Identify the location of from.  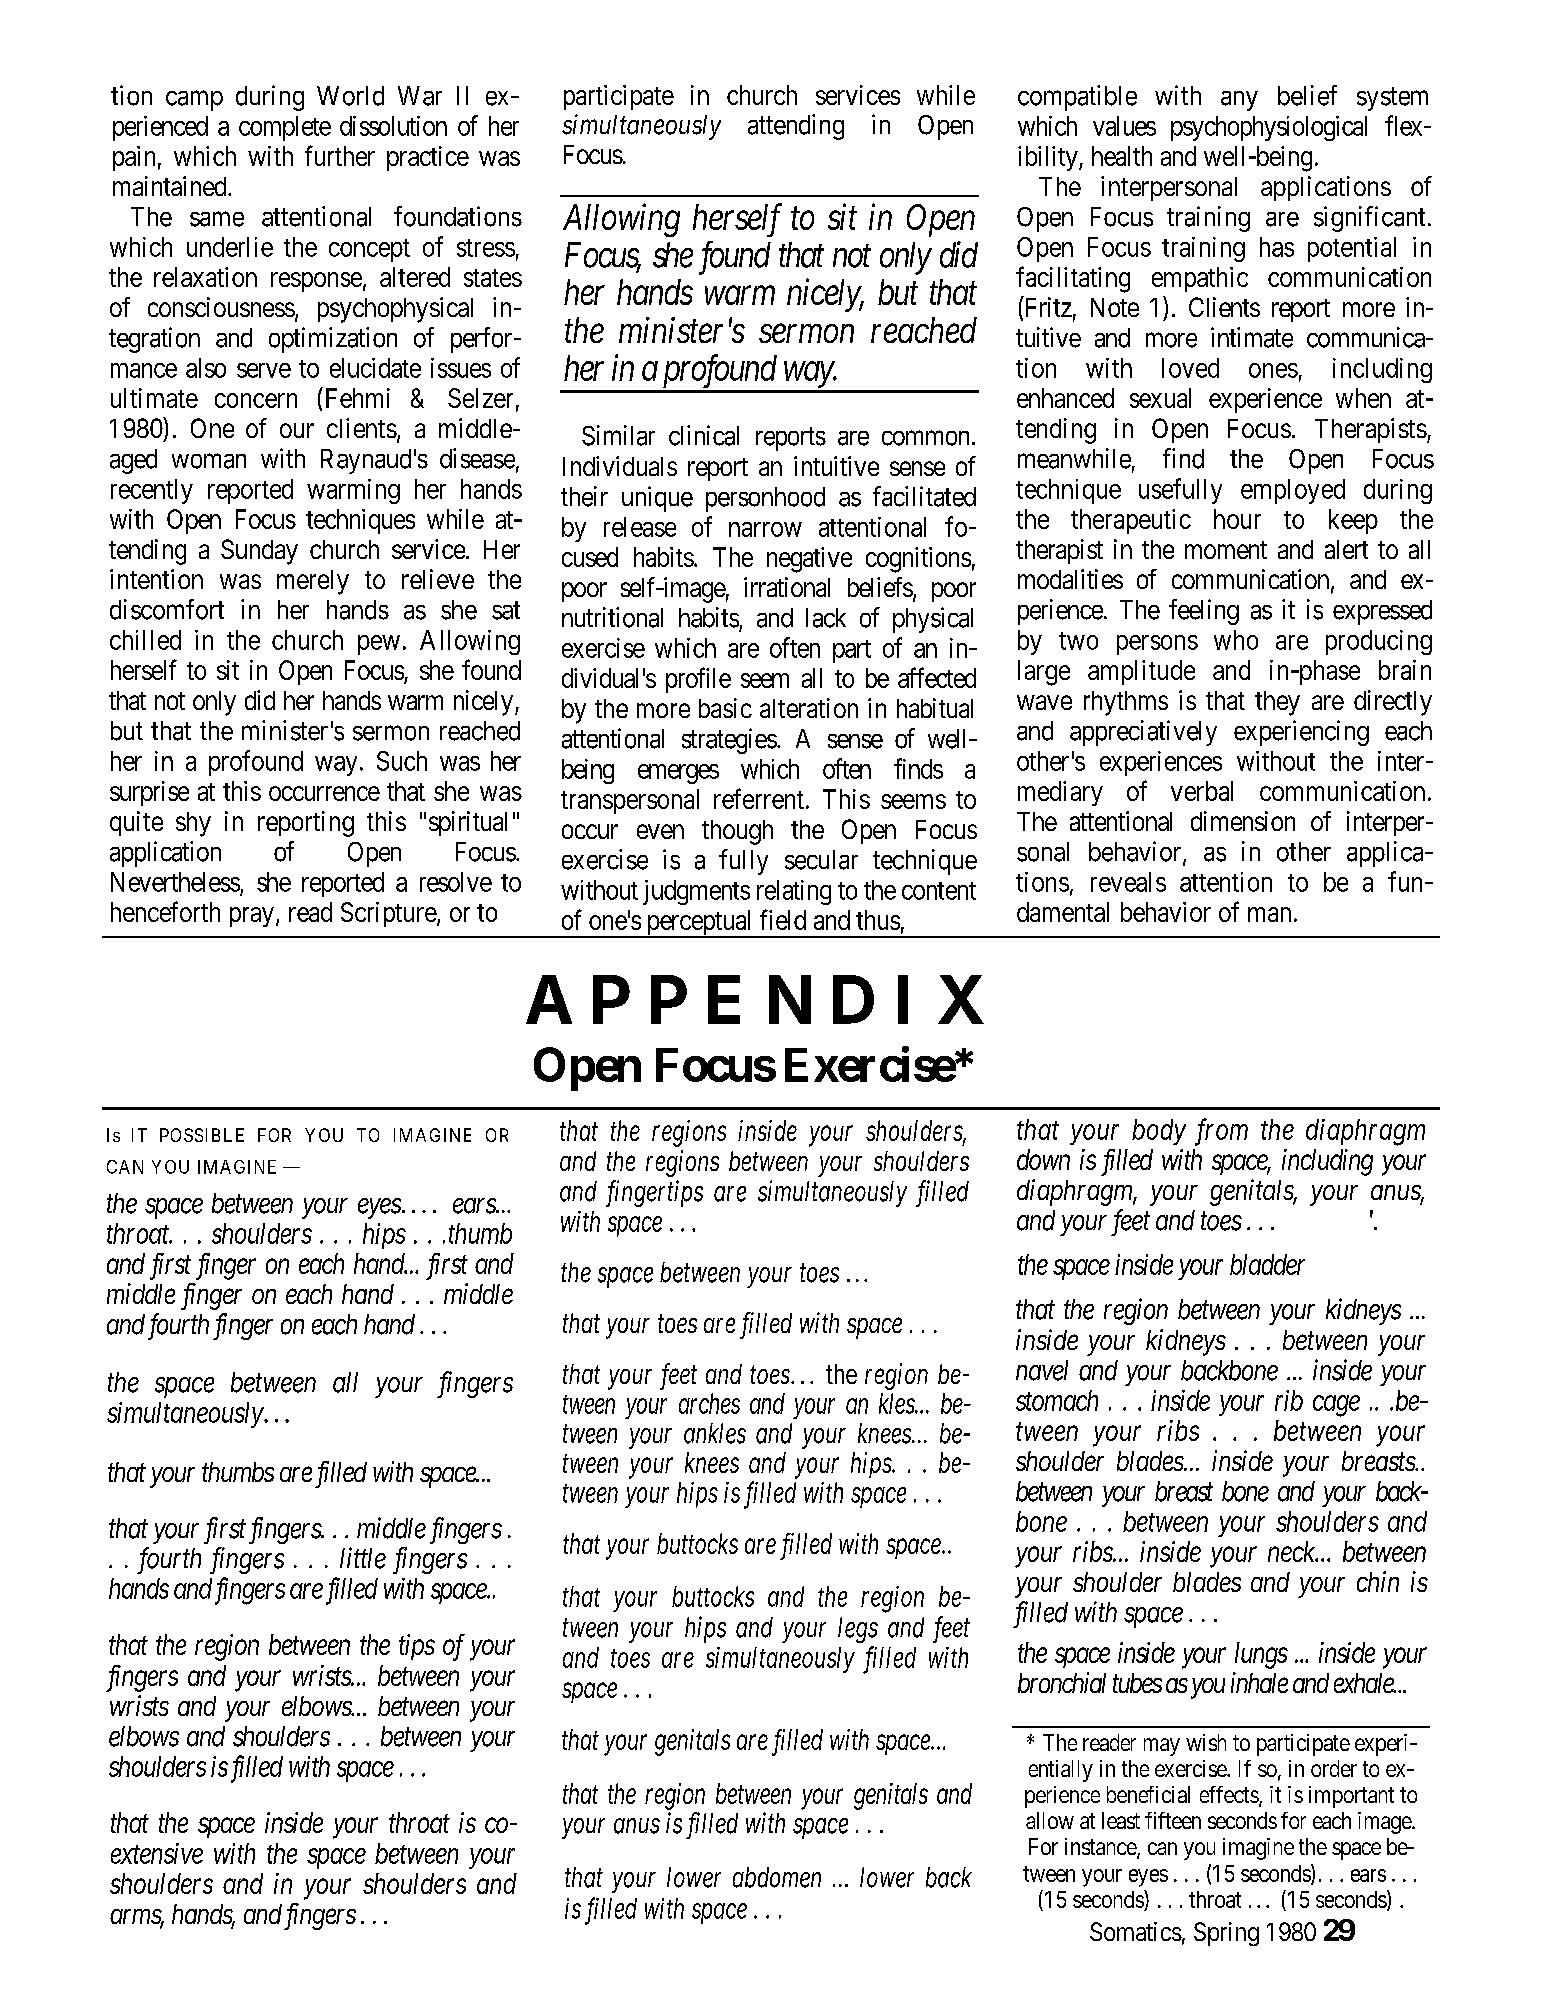
(1221, 1132).
